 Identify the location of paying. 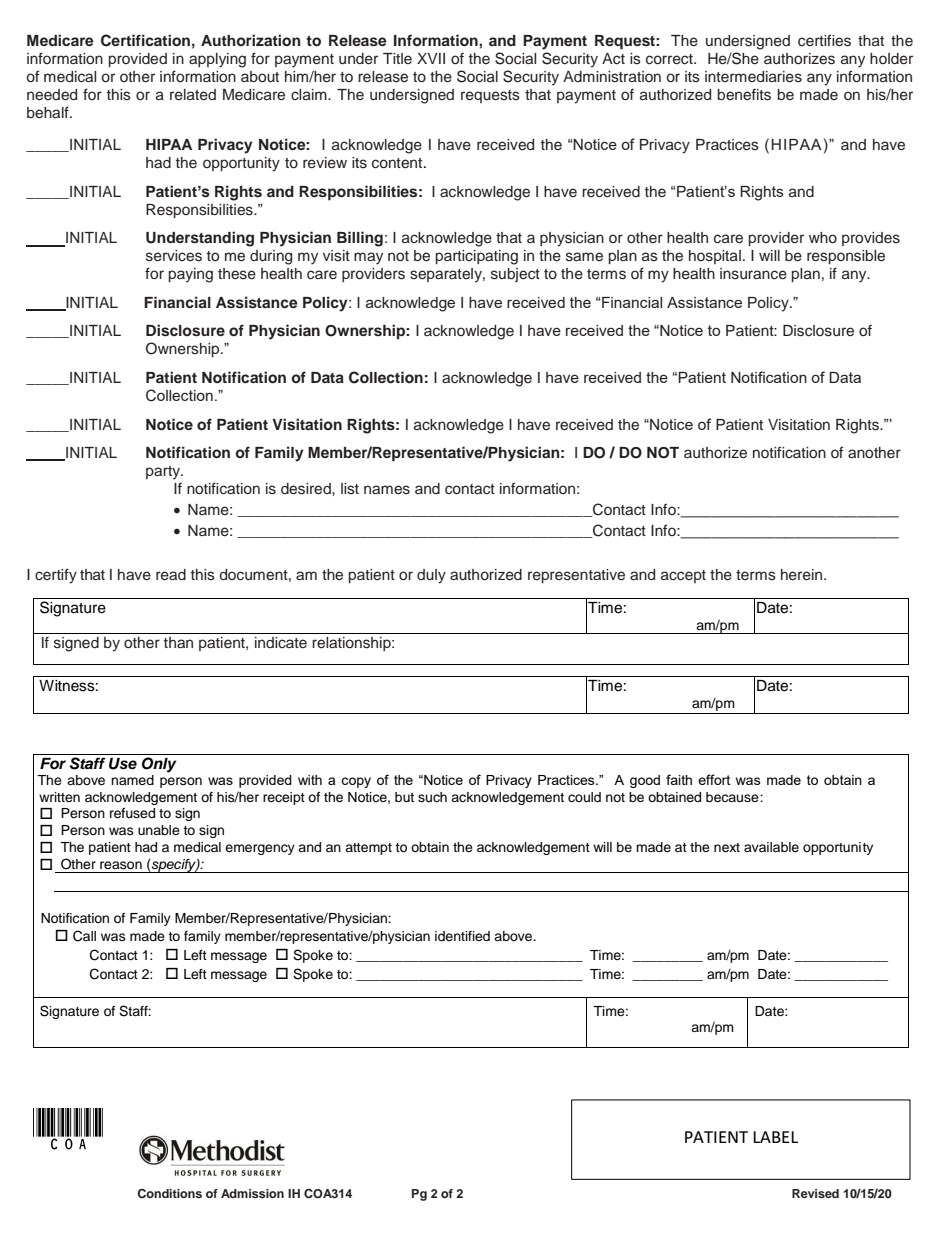
(191, 275).
